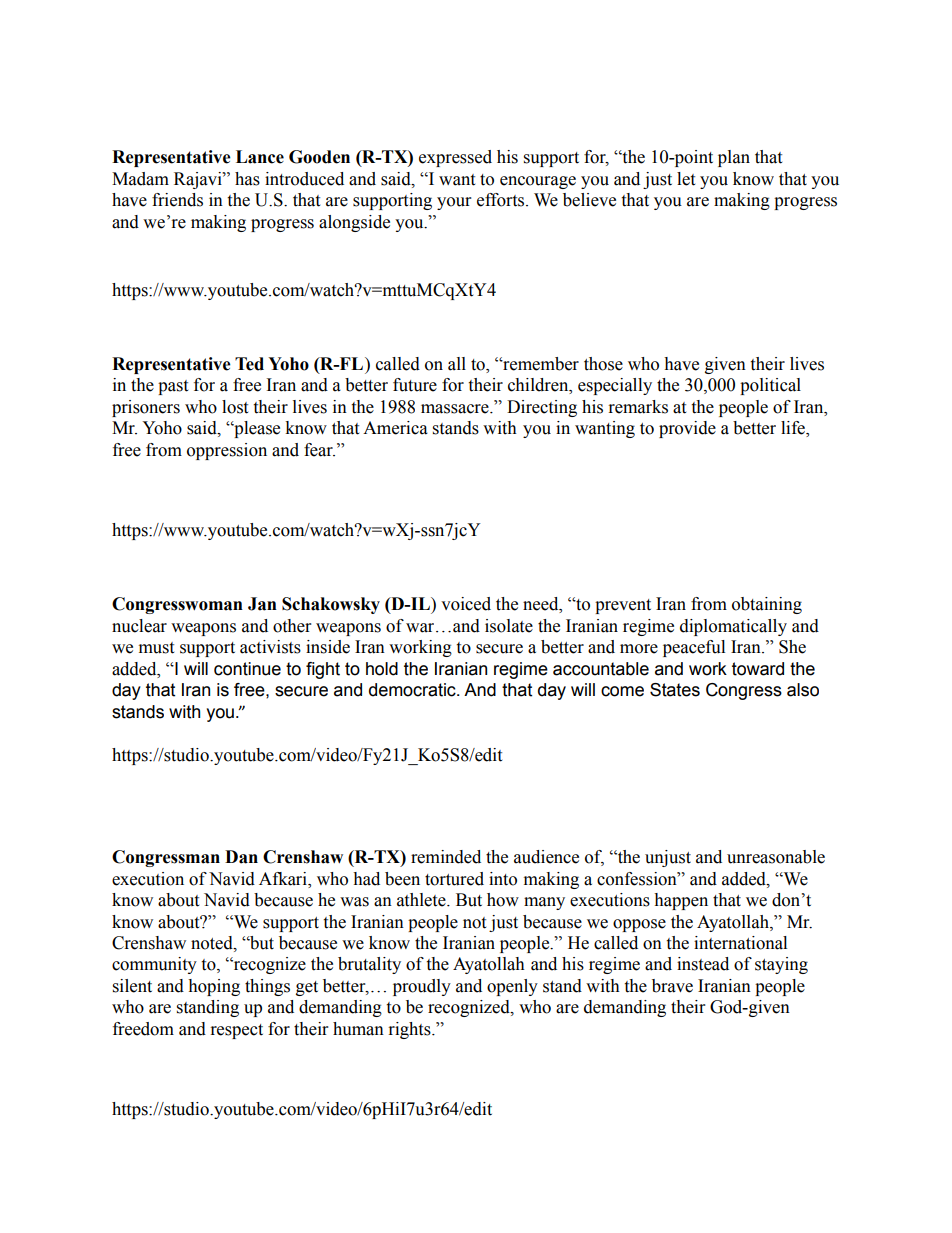 This screenshot has width=952, height=1233. What do you see at coordinates (512, 987) in the screenshot?
I see `openly` at bounding box center [512, 987].
